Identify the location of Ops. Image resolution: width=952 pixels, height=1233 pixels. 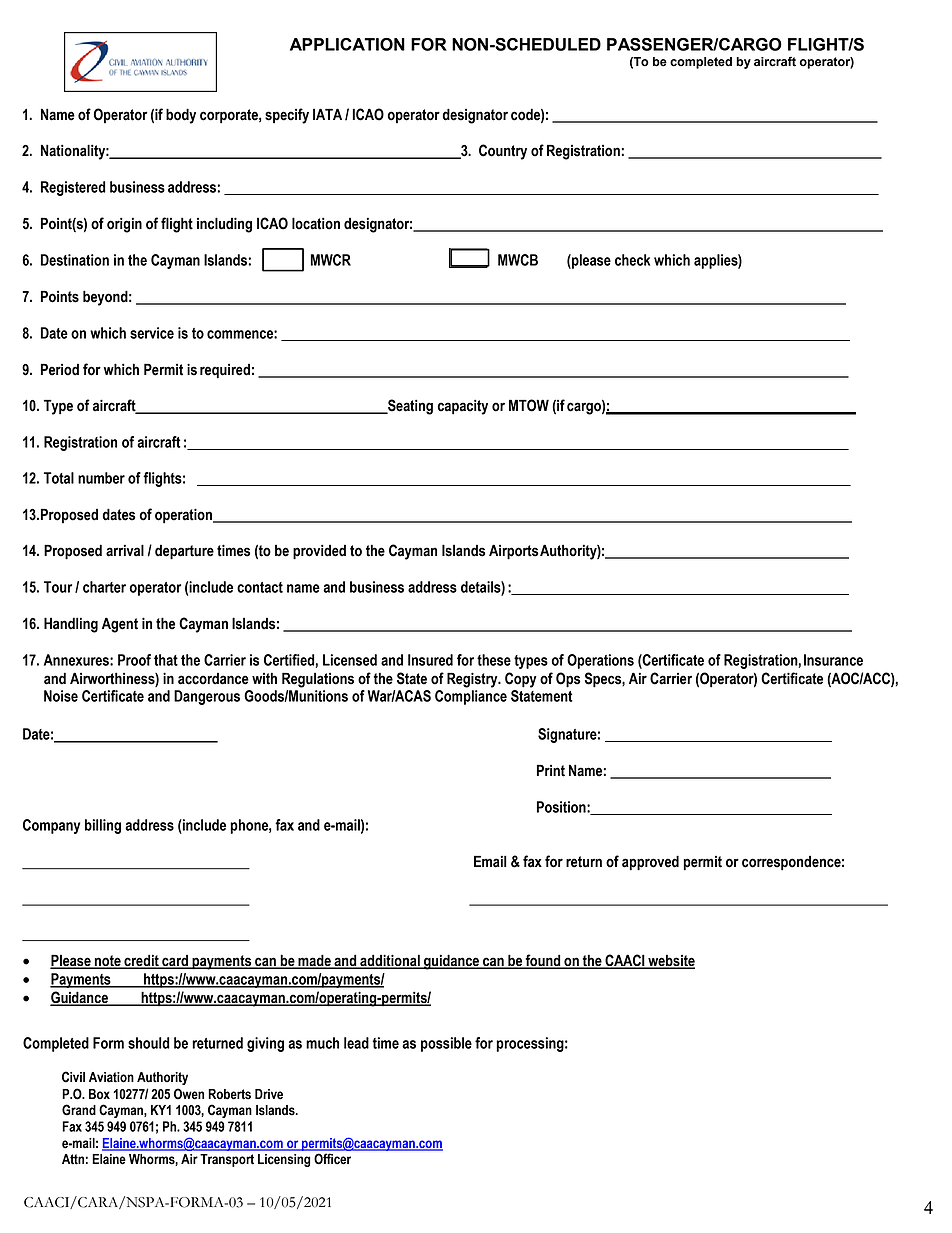
(568, 680).
